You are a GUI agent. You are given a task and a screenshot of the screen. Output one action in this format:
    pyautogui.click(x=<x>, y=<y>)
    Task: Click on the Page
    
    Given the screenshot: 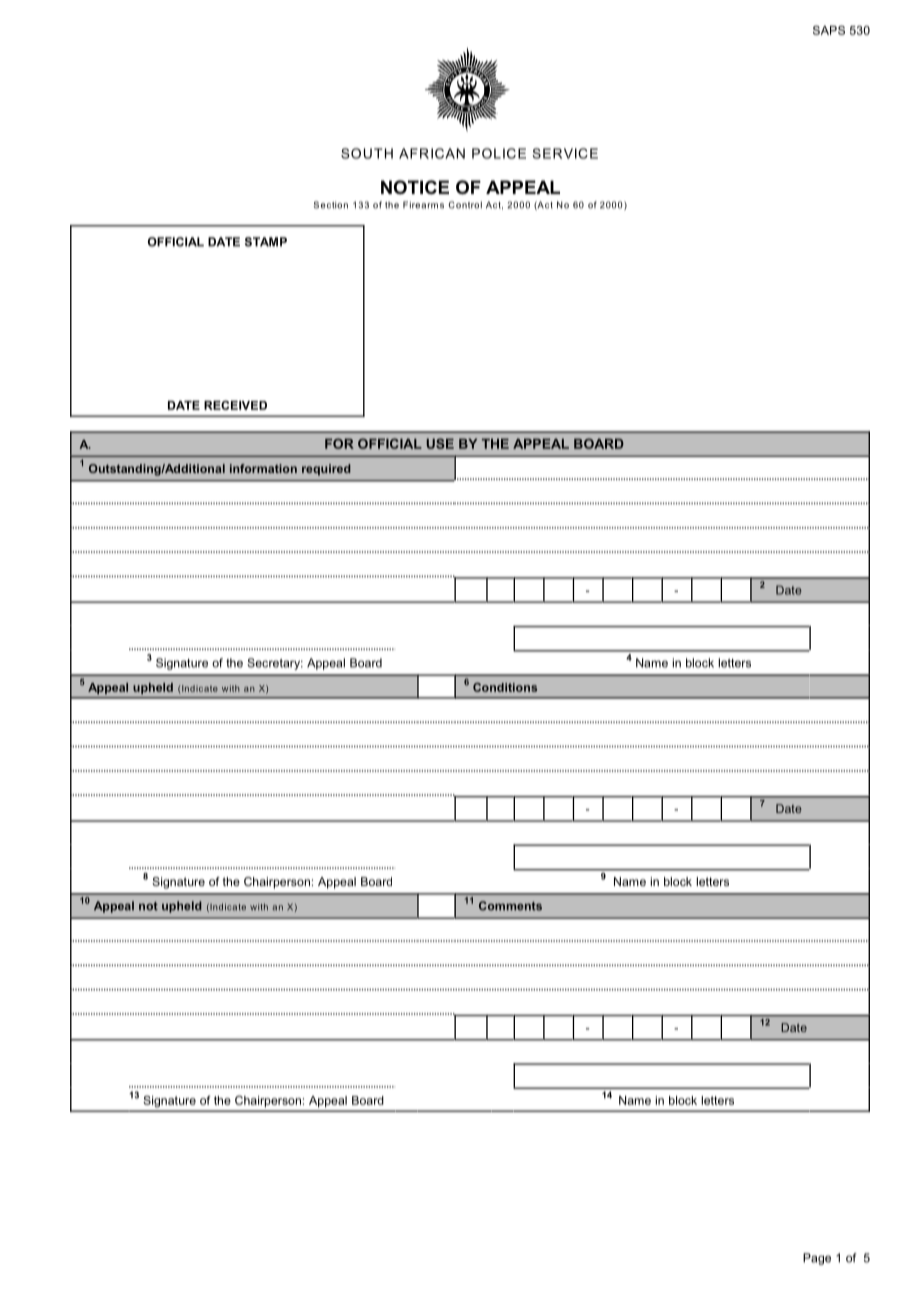 What is the action you would take?
    pyautogui.click(x=817, y=1259)
